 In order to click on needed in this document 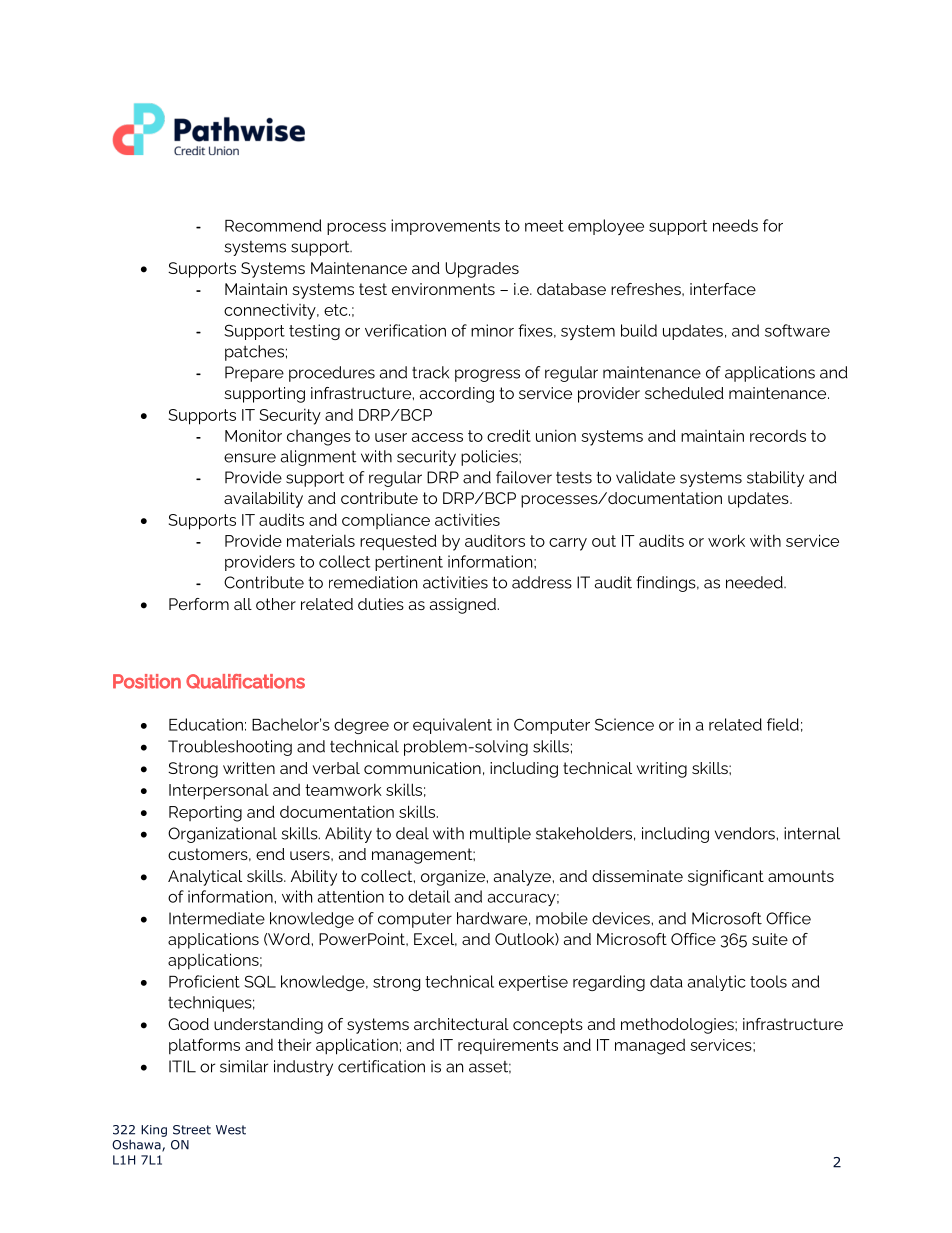, I will do `click(755, 582)`.
